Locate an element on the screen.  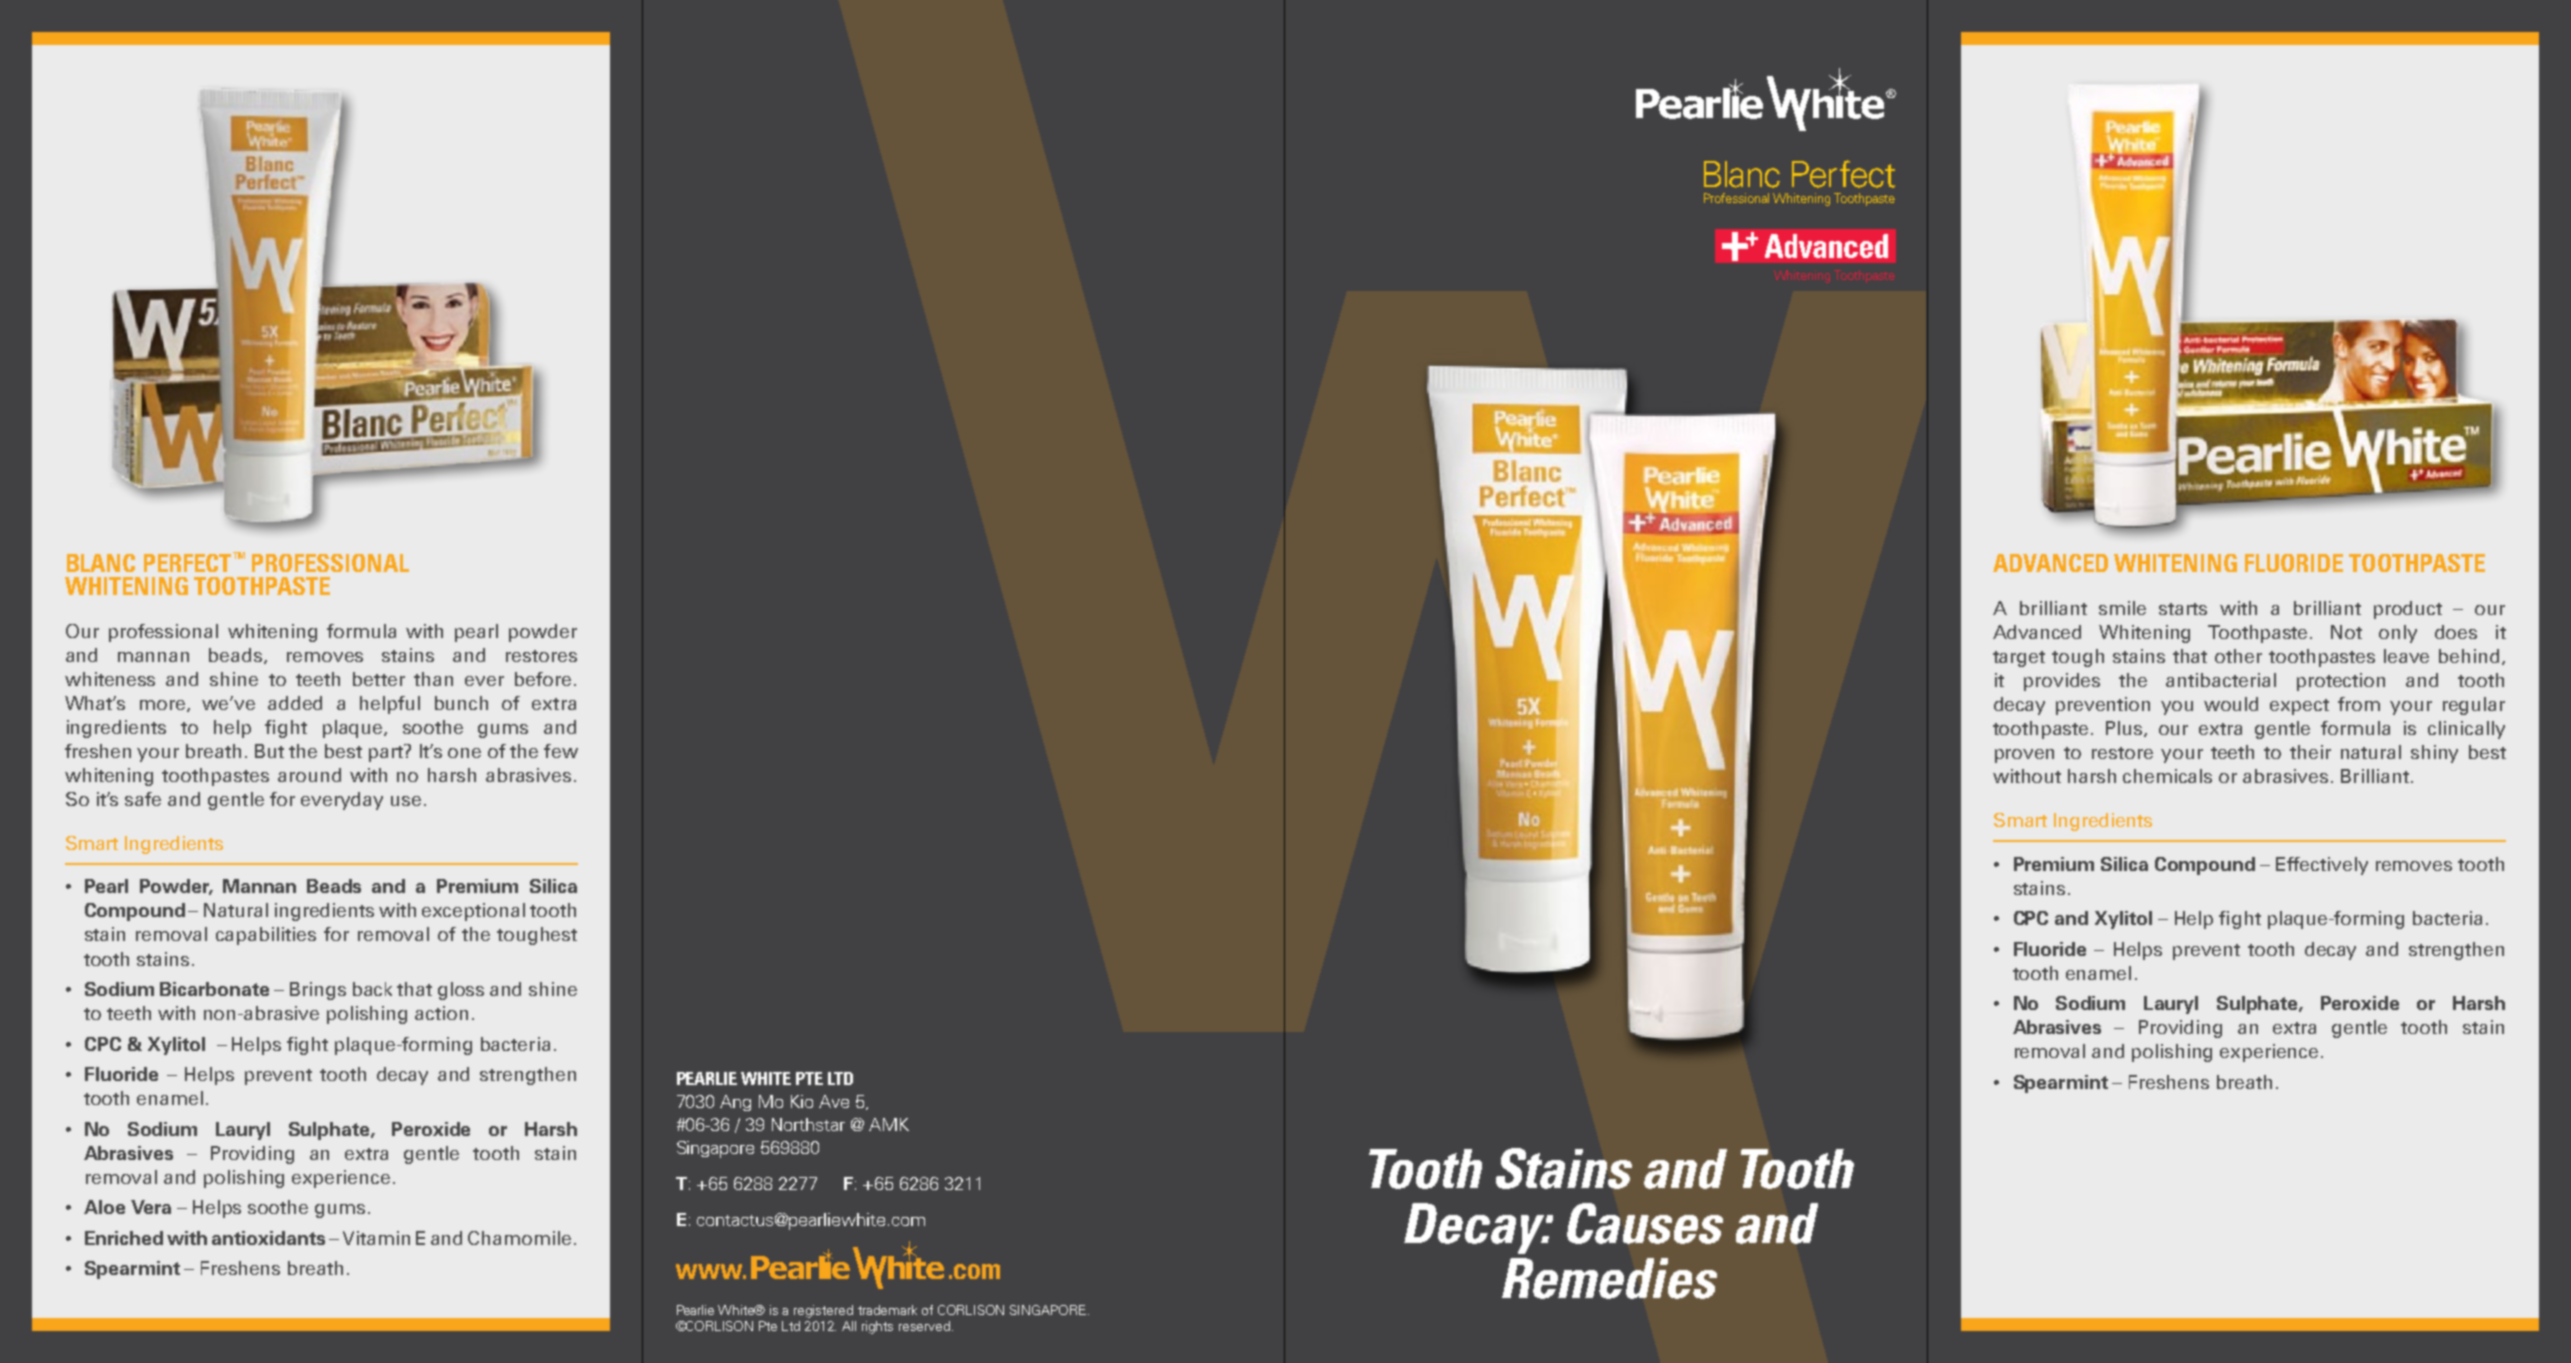
AMK is located at coordinates (889, 1124).
